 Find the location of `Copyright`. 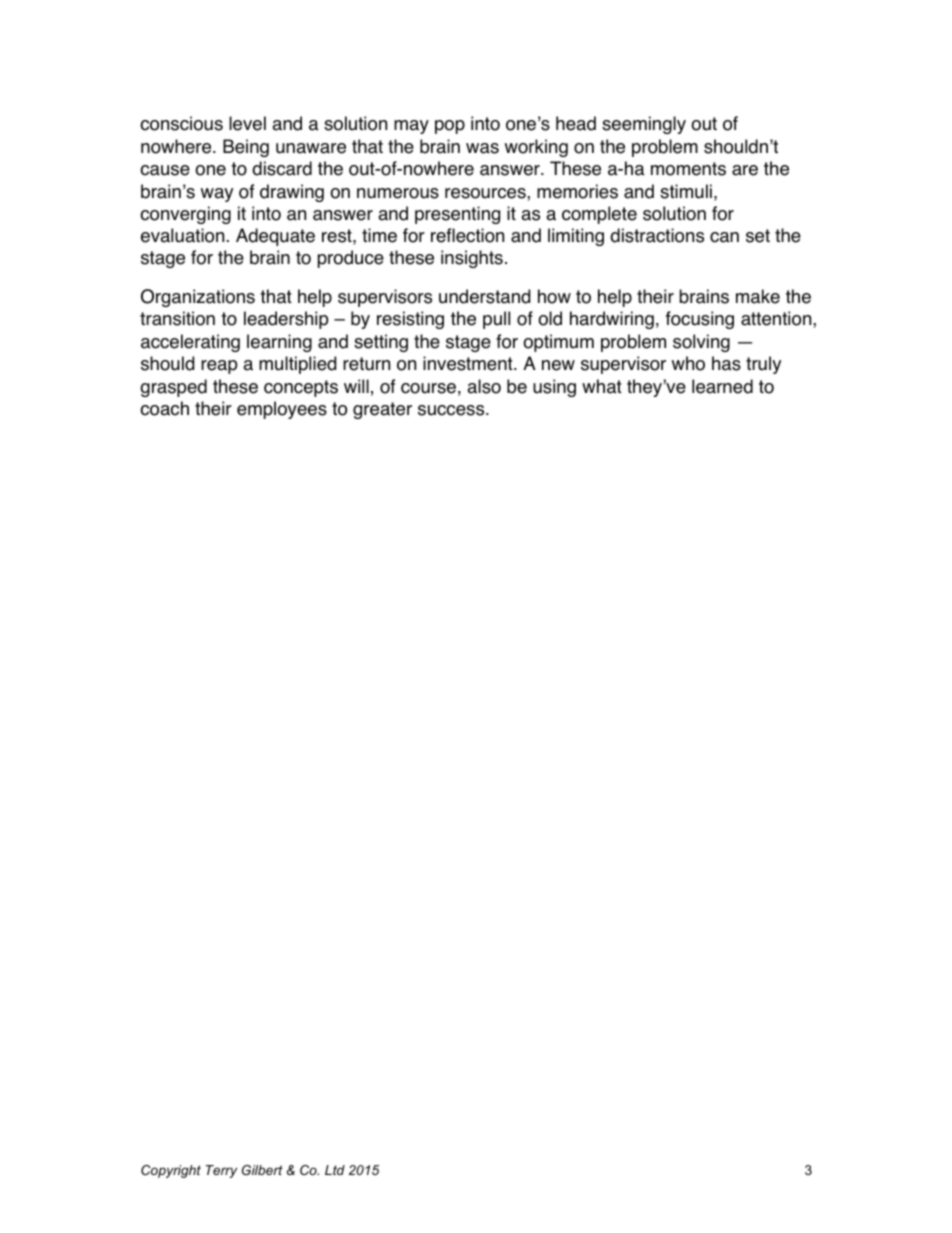

Copyright is located at coordinates (171, 1171).
